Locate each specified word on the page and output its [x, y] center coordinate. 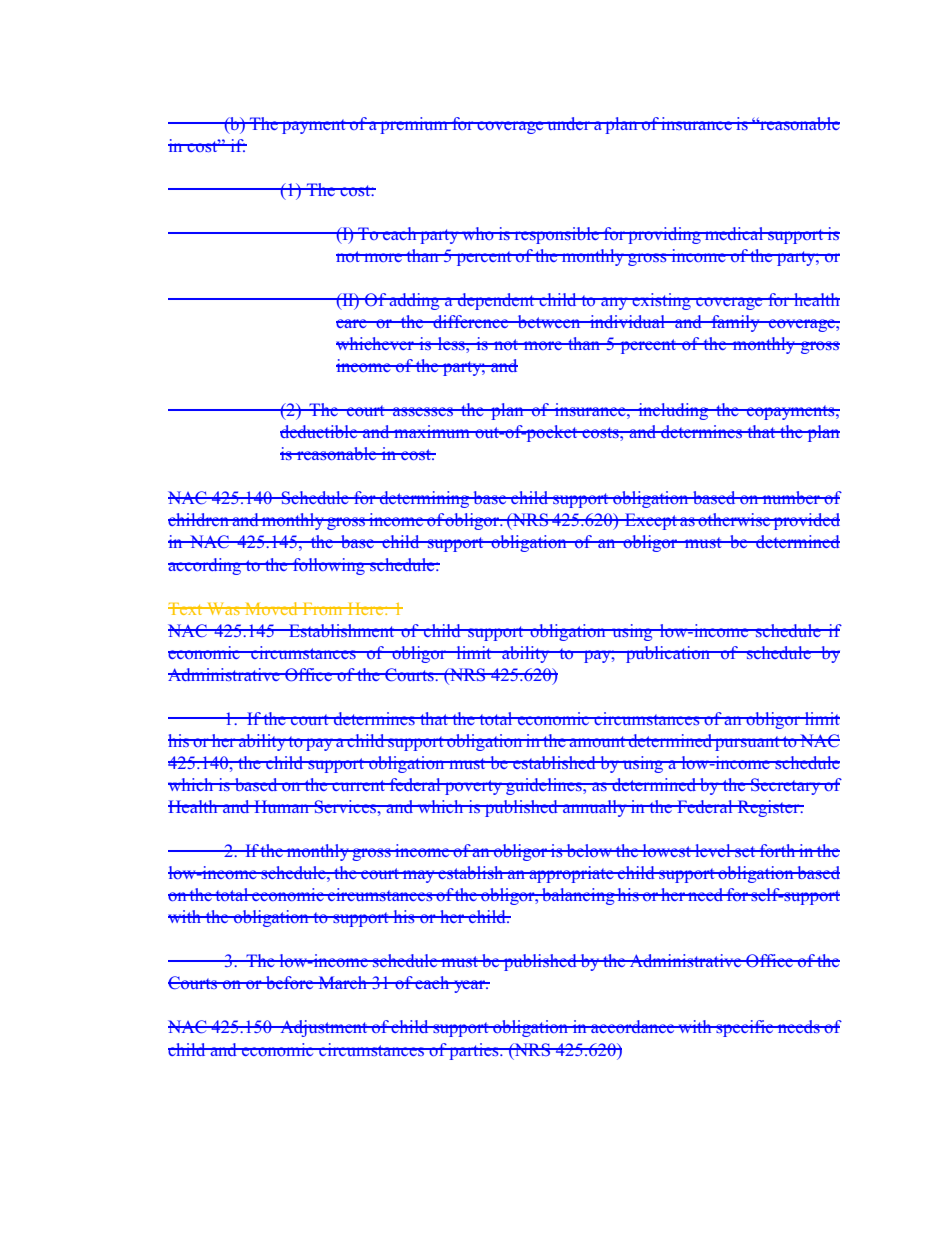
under [569, 123]
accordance [633, 1026]
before [289, 982]
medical [734, 233]
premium [414, 125]
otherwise [734, 519]
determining [425, 499]
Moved [271, 608]
